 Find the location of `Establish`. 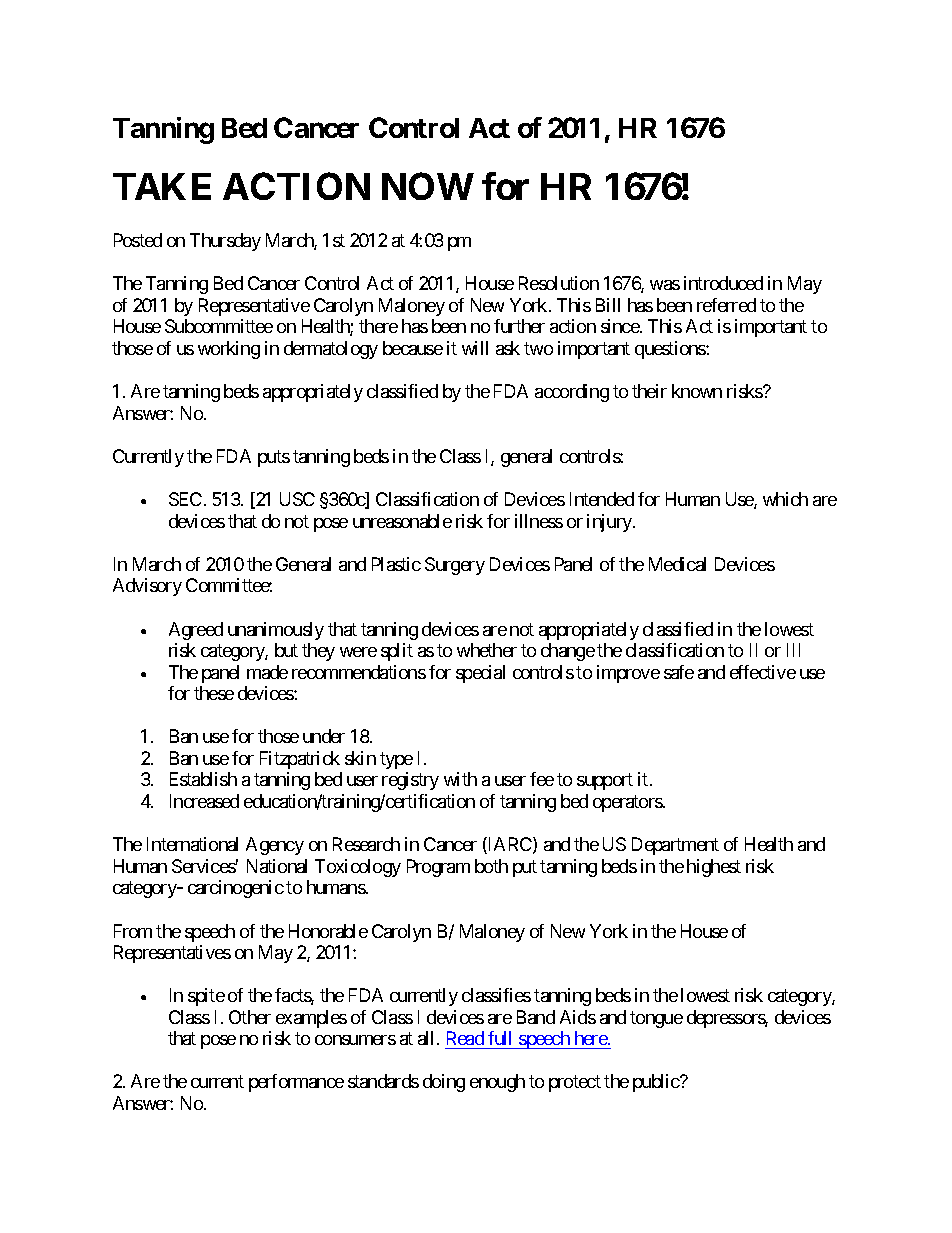

Establish is located at coordinates (203, 779).
